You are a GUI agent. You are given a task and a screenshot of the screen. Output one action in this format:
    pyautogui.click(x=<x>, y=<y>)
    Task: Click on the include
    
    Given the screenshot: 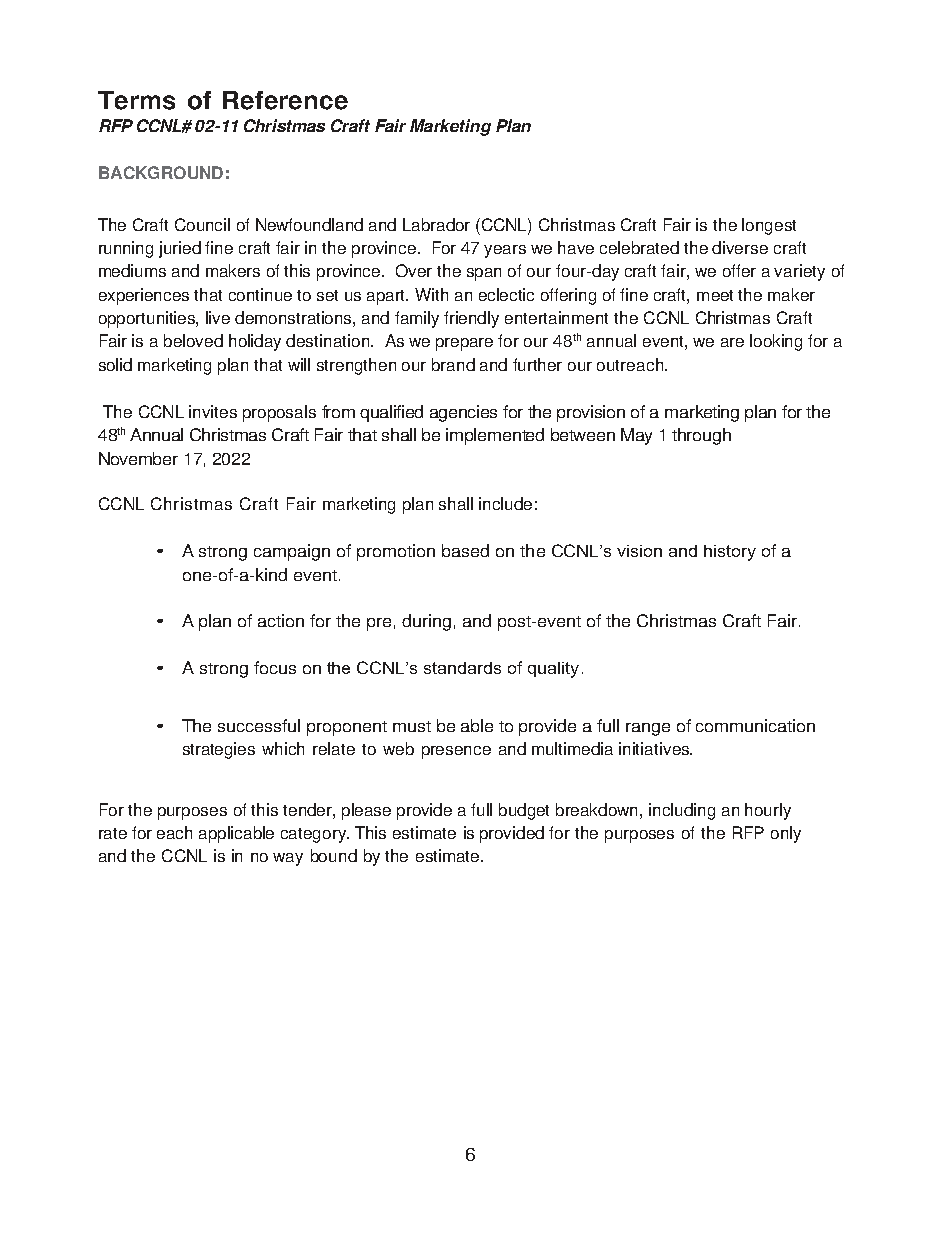 What is the action you would take?
    pyautogui.click(x=505, y=503)
